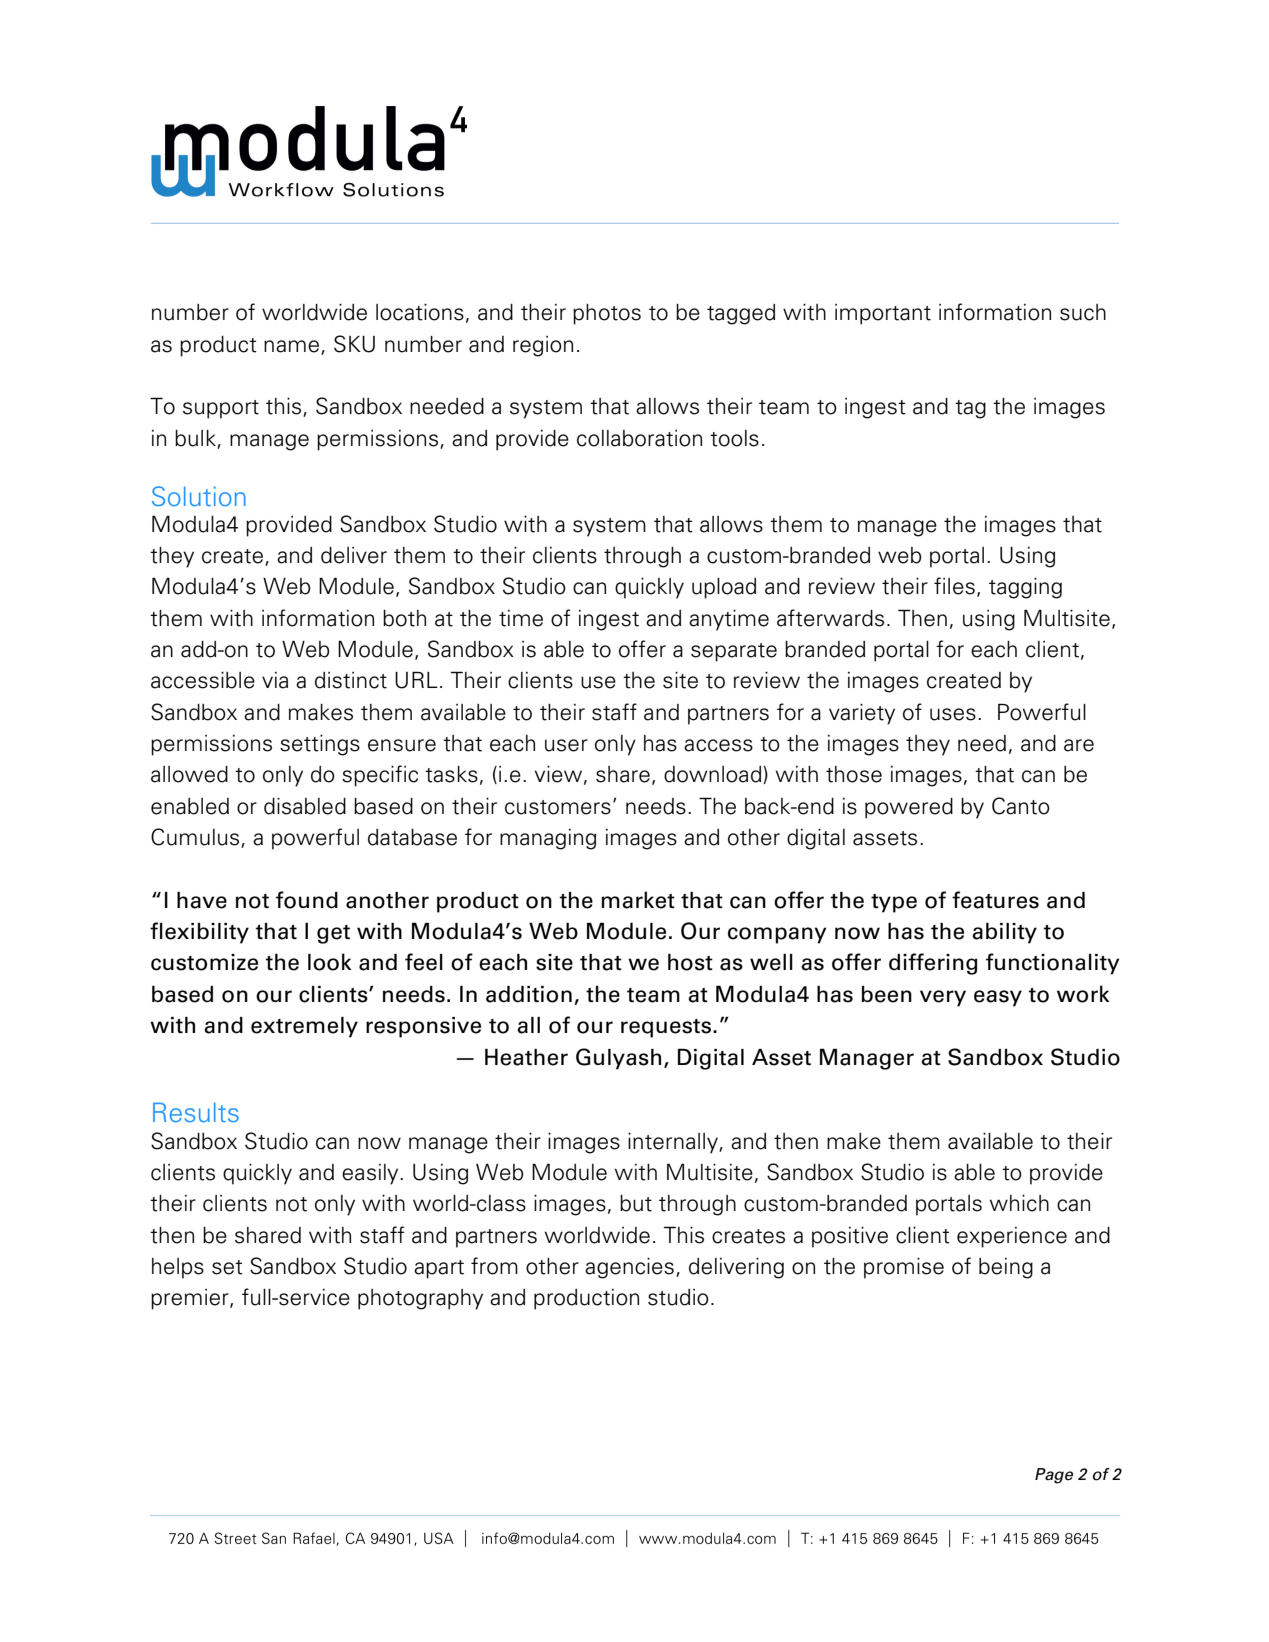  I want to click on easy, so click(998, 998).
